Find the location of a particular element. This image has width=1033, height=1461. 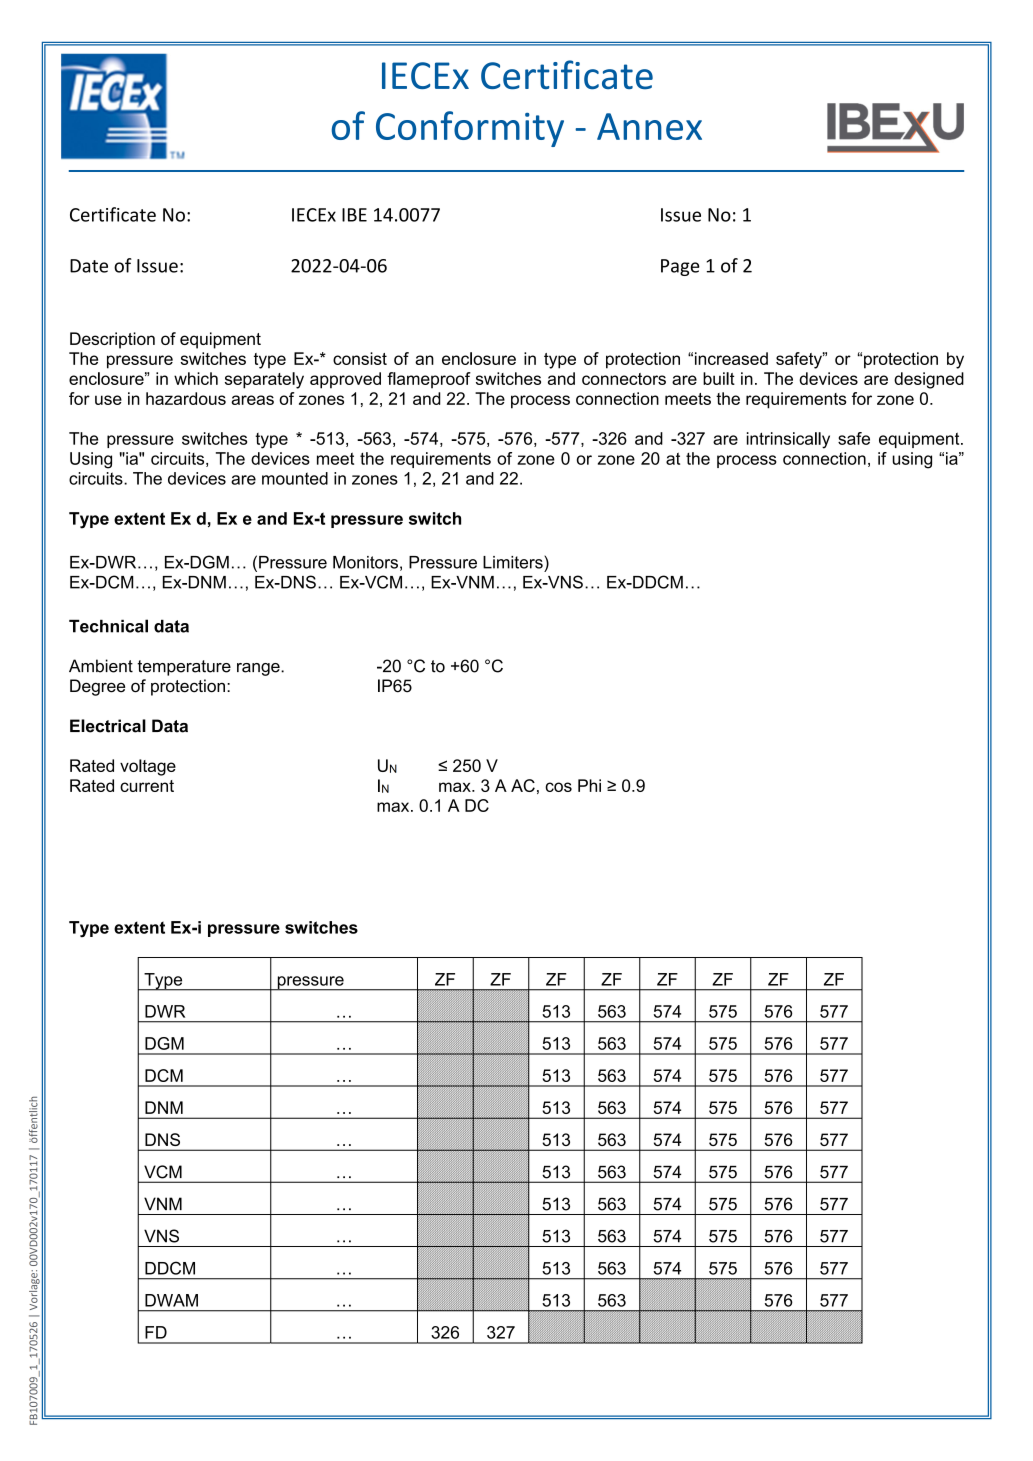

cos is located at coordinates (558, 787).
